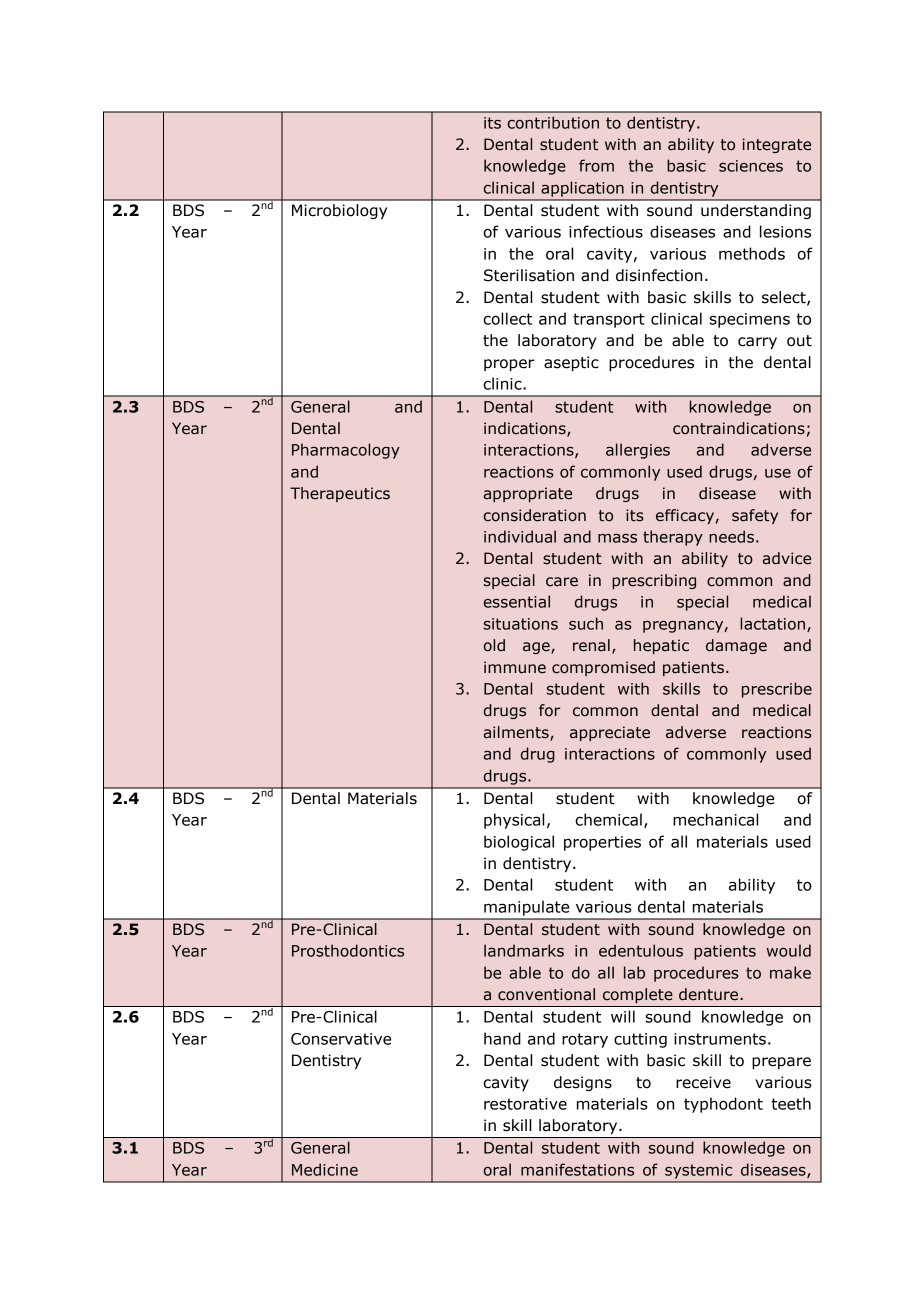  Describe the element at coordinates (591, 645) in the document. I see `renal` at that location.
